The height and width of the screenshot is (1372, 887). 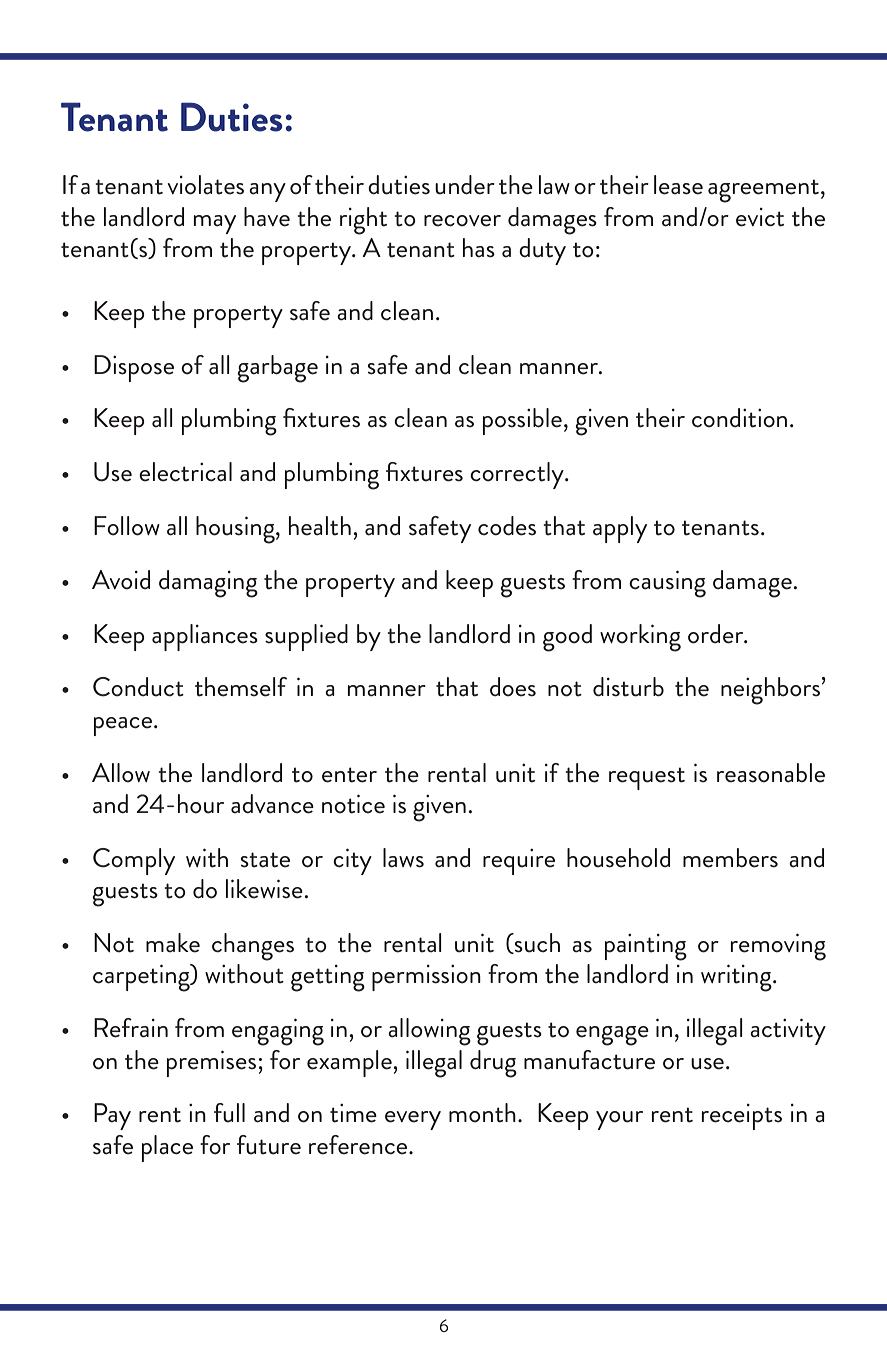 What do you see at coordinates (205, 637) in the screenshot?
I see `appliances` at bounding box center [205, 637].
